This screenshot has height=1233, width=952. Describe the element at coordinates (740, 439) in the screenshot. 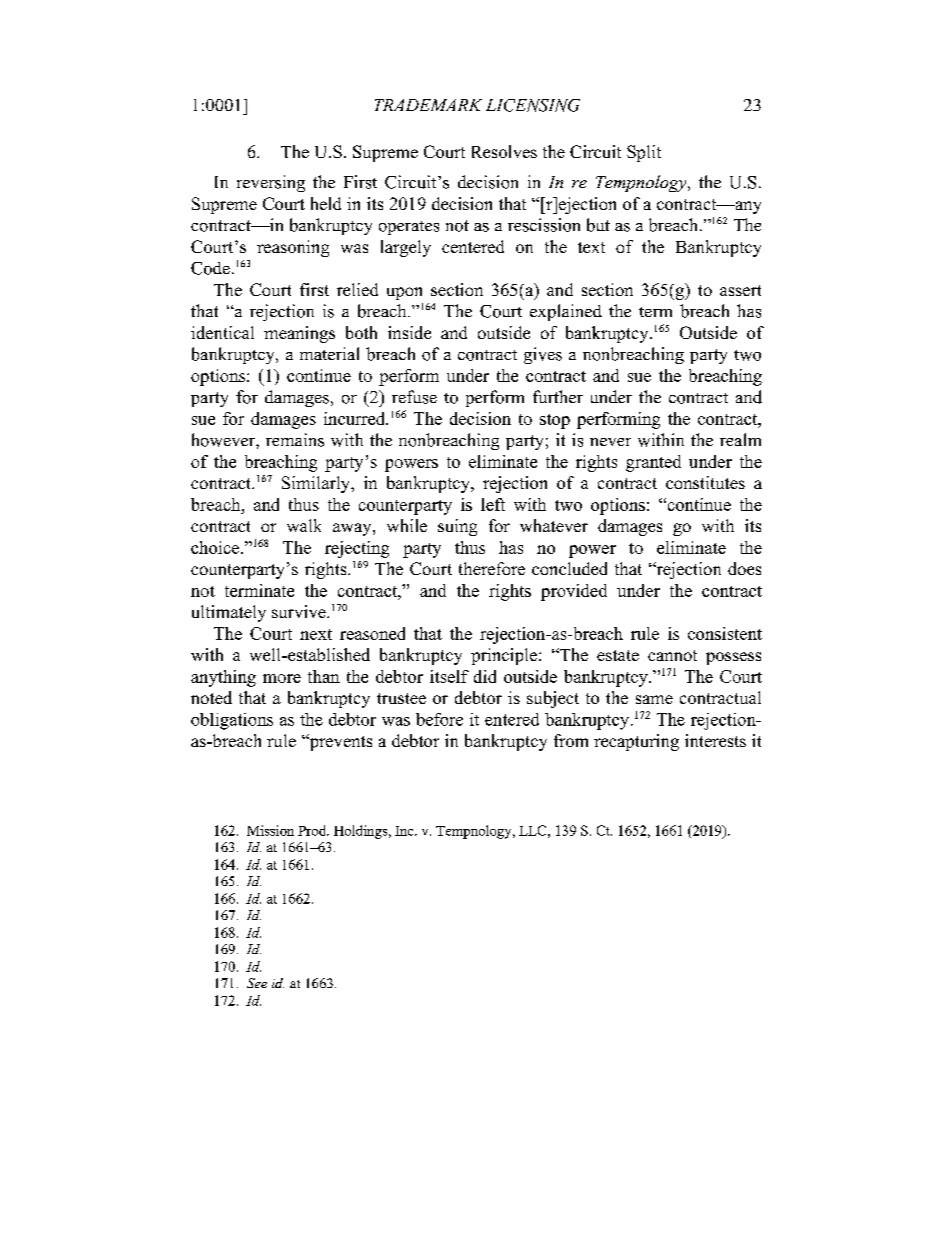

I see `realm` at that location.
